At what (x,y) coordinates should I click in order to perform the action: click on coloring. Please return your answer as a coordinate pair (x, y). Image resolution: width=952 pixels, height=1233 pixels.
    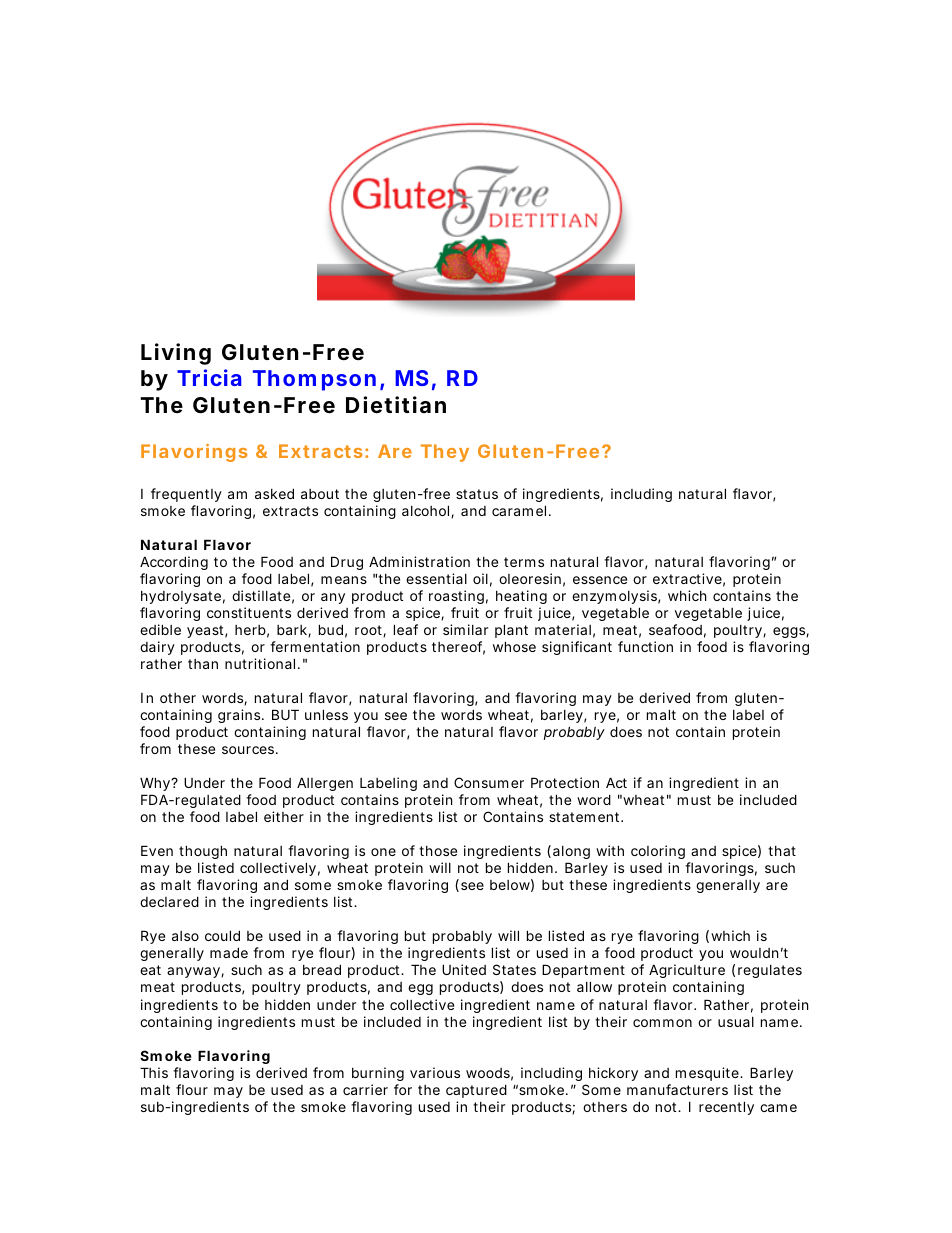
    Looking at the image, I should click on (658, 852).
